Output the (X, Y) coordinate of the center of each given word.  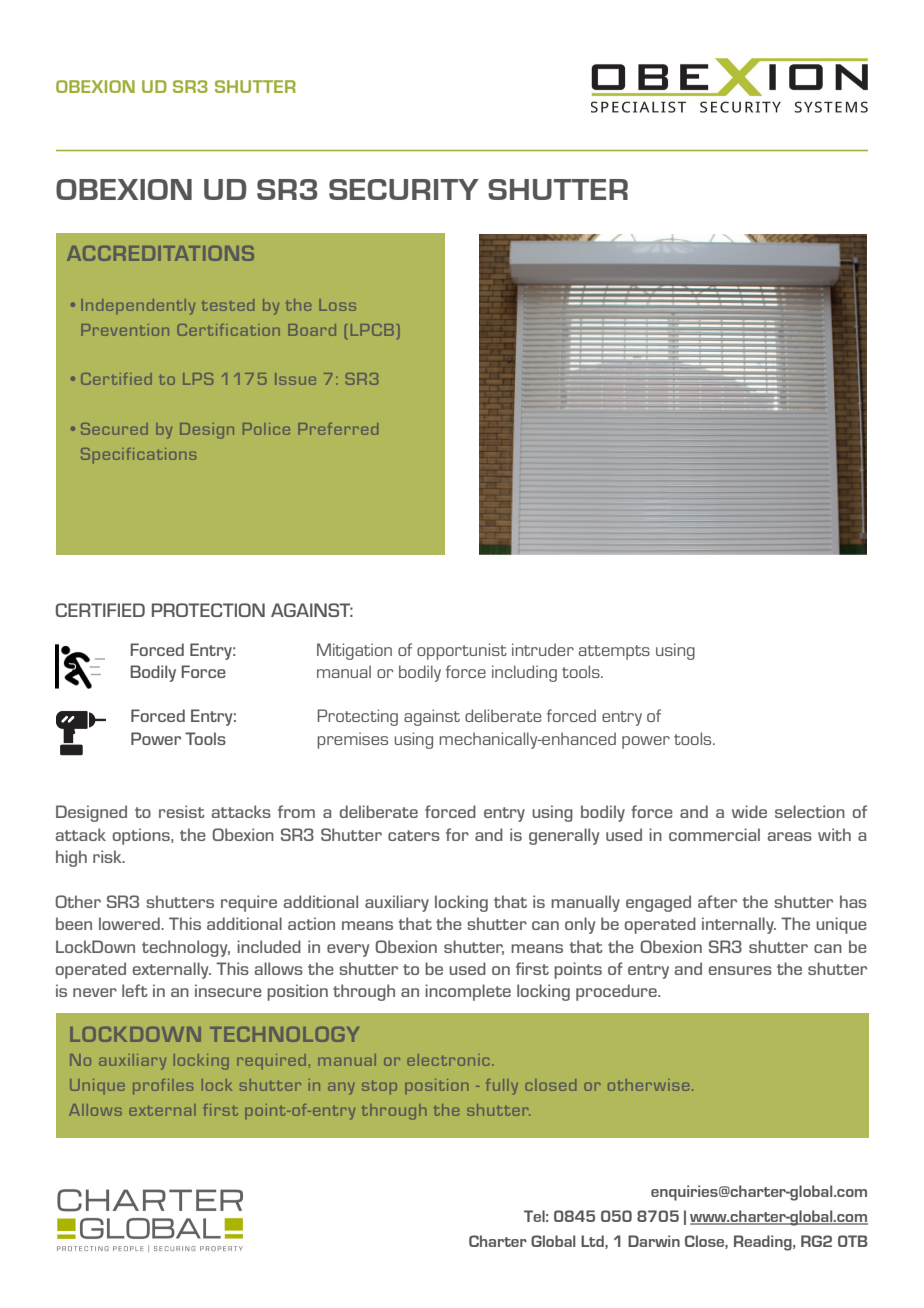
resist (181, 811)
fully (502, 1087)
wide (749, 811)
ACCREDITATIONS (160, 253)
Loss (337, 305)
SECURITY (404, 189)
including (524, 673)
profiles (163, 1086)
